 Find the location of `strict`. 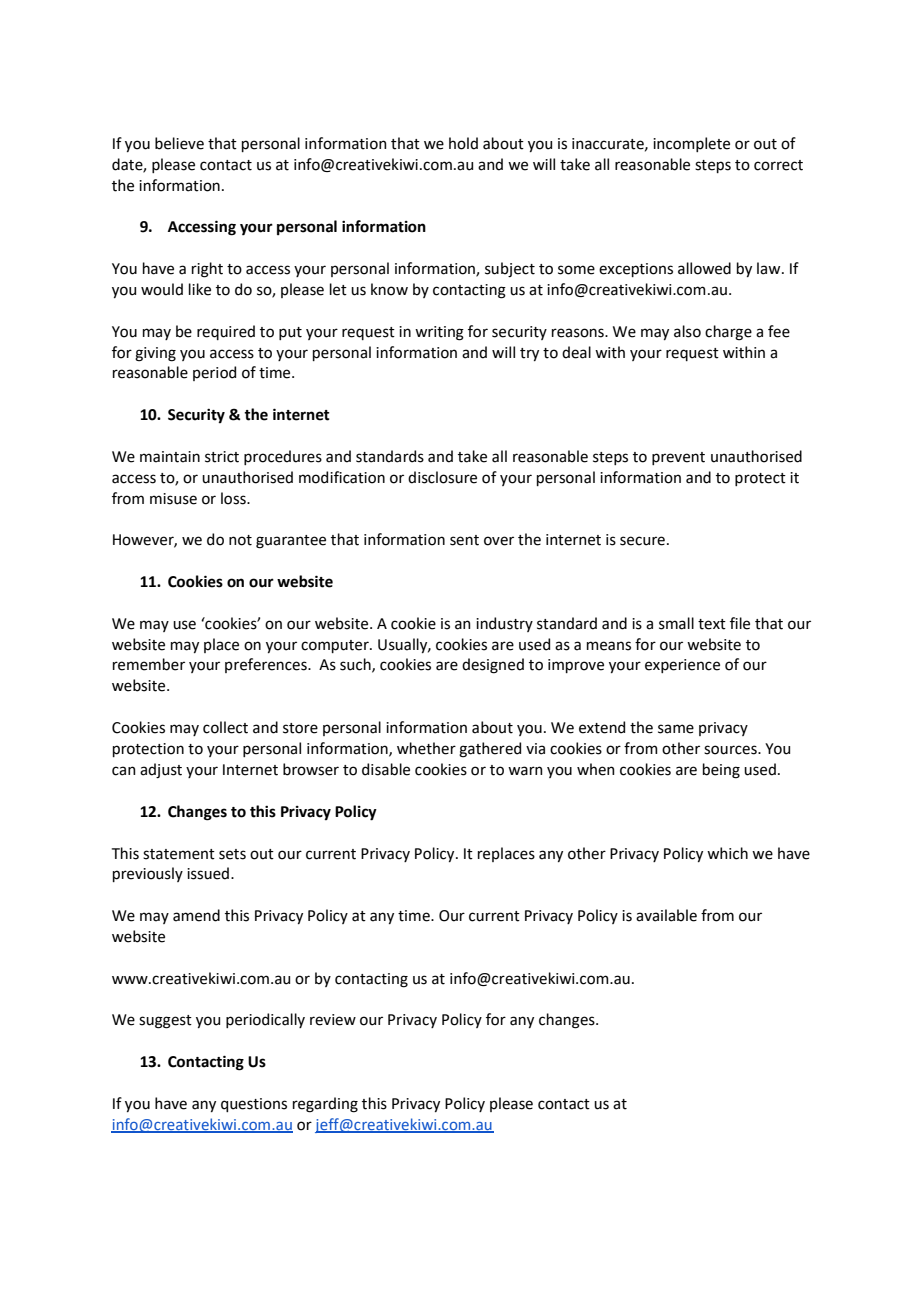

strict is located at coordinates (222, 457).
